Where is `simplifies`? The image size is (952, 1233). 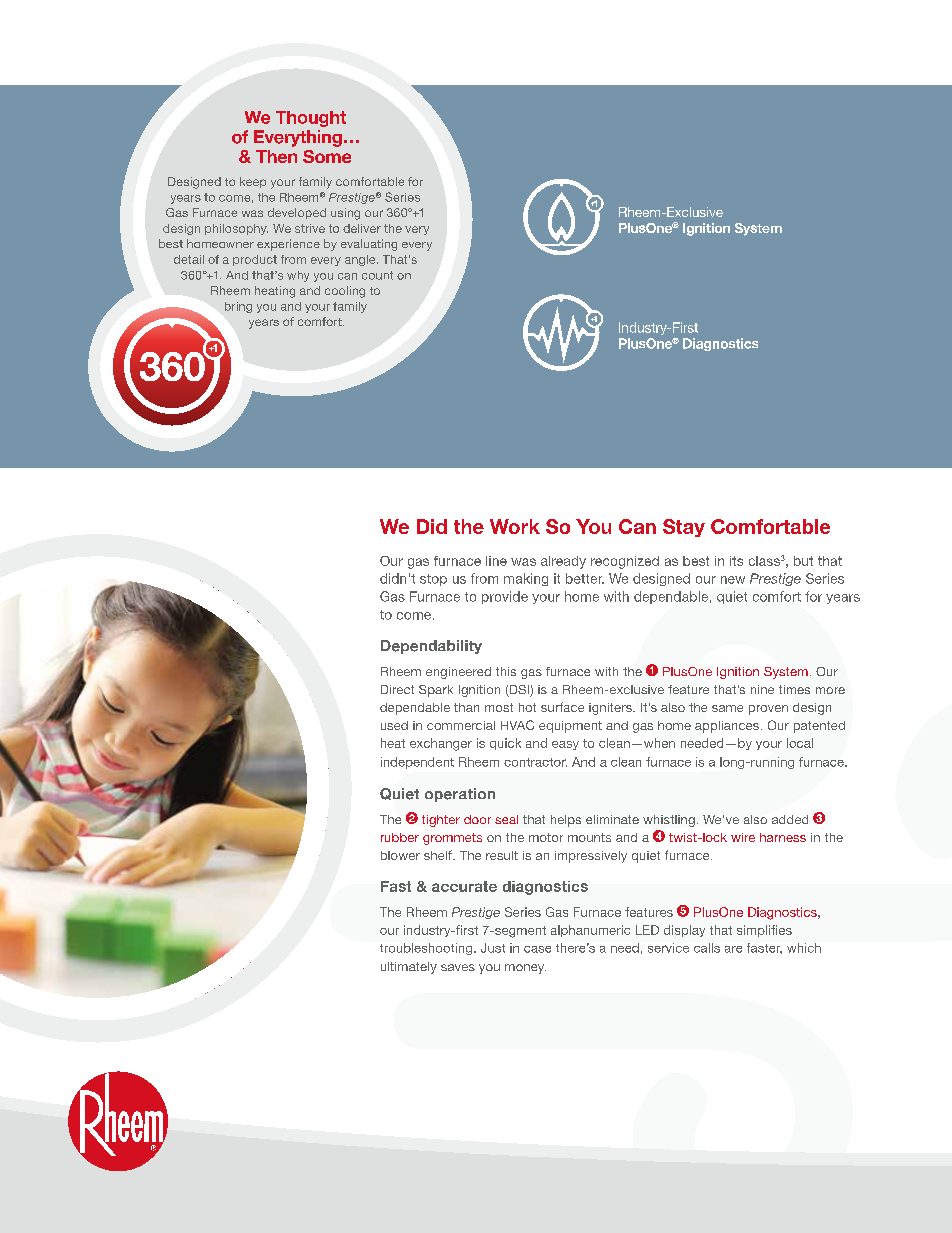 simplifies is located at coordinates (764, 931).
